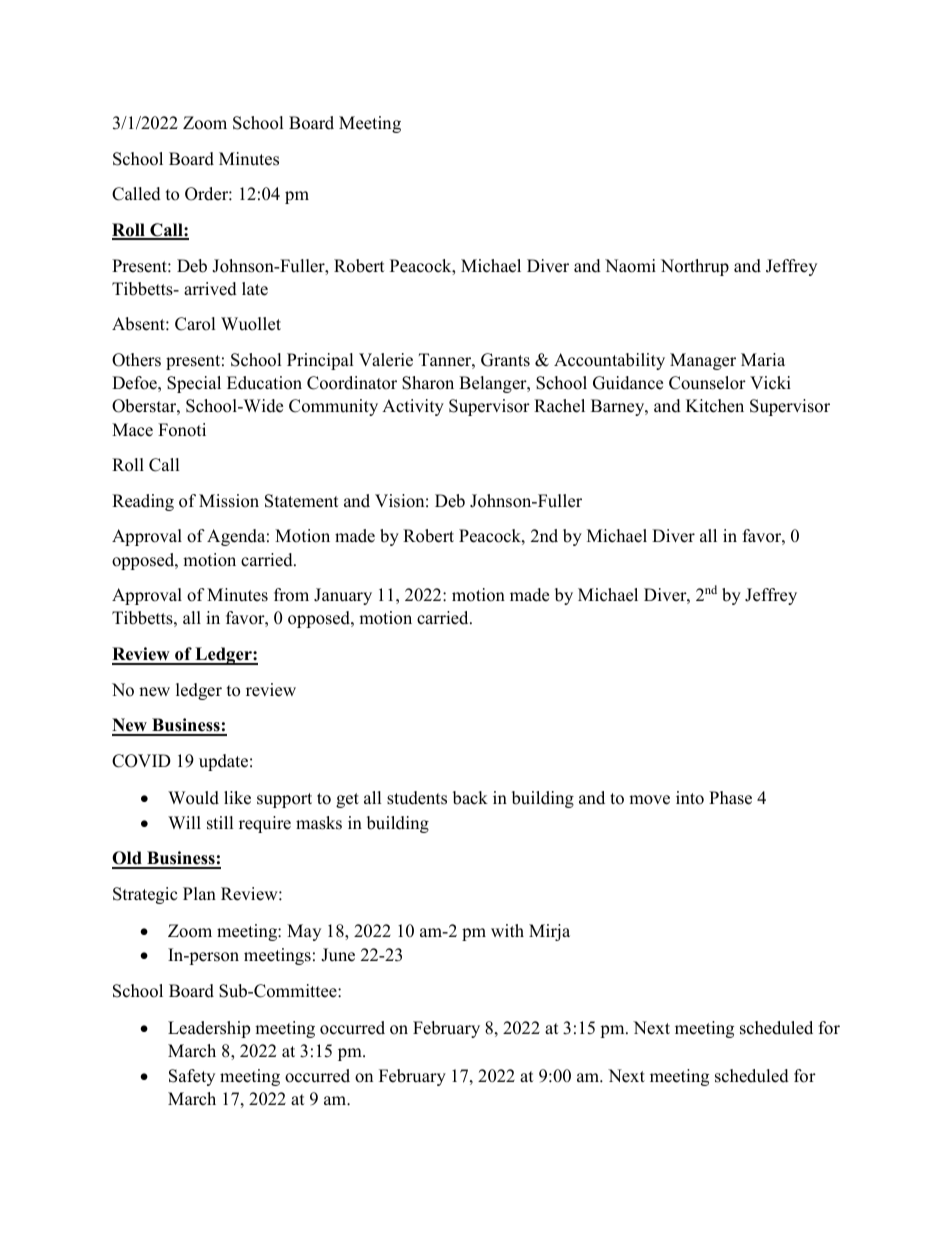 The image size is (952, 1233). I want to click on Leadership, so click(209, 1029).
